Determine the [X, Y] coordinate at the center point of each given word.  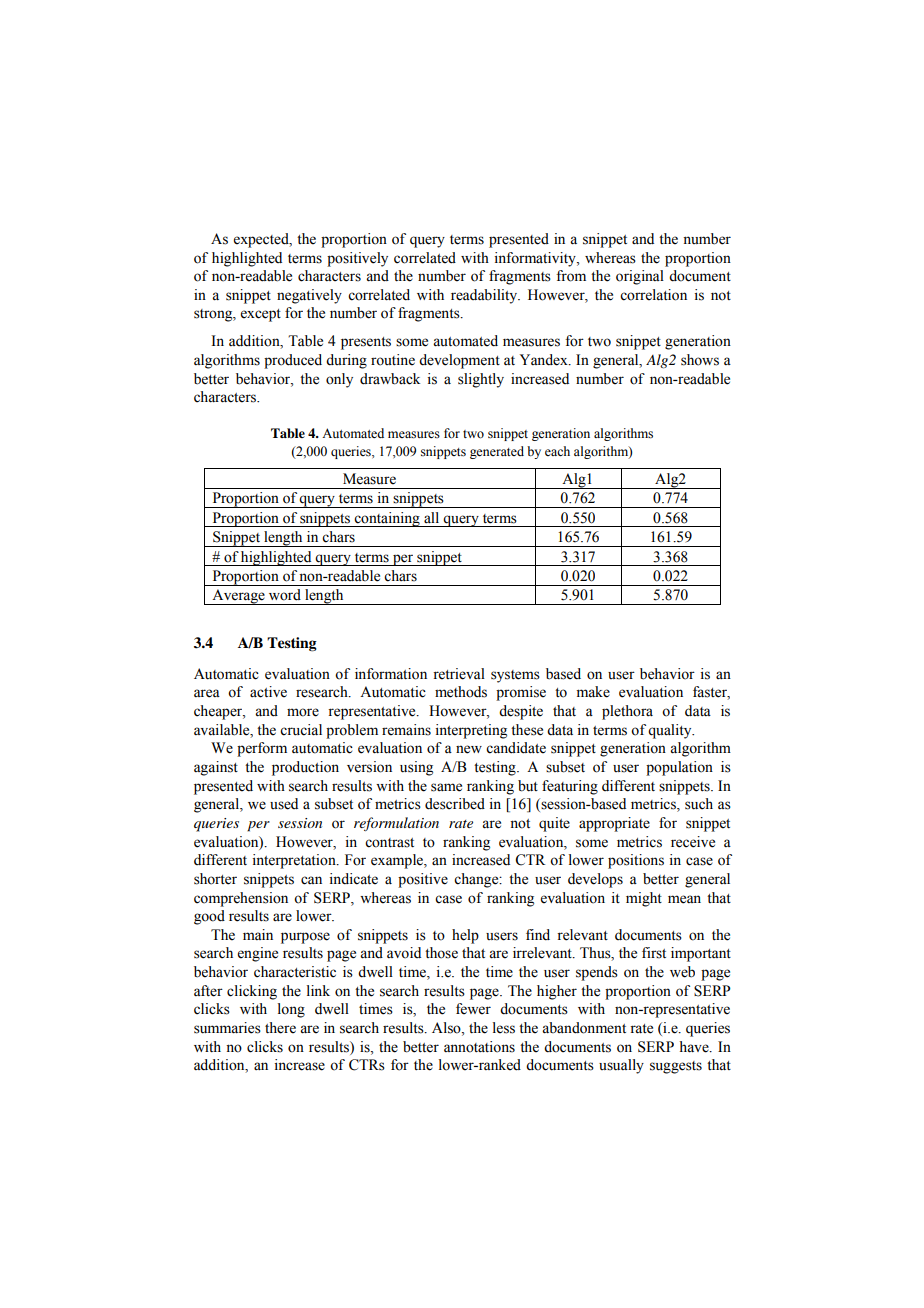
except [261, 315]
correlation [653, 295]
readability [485, 296]
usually [621, 1066]
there [280, 1028]
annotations [479, 1047]
